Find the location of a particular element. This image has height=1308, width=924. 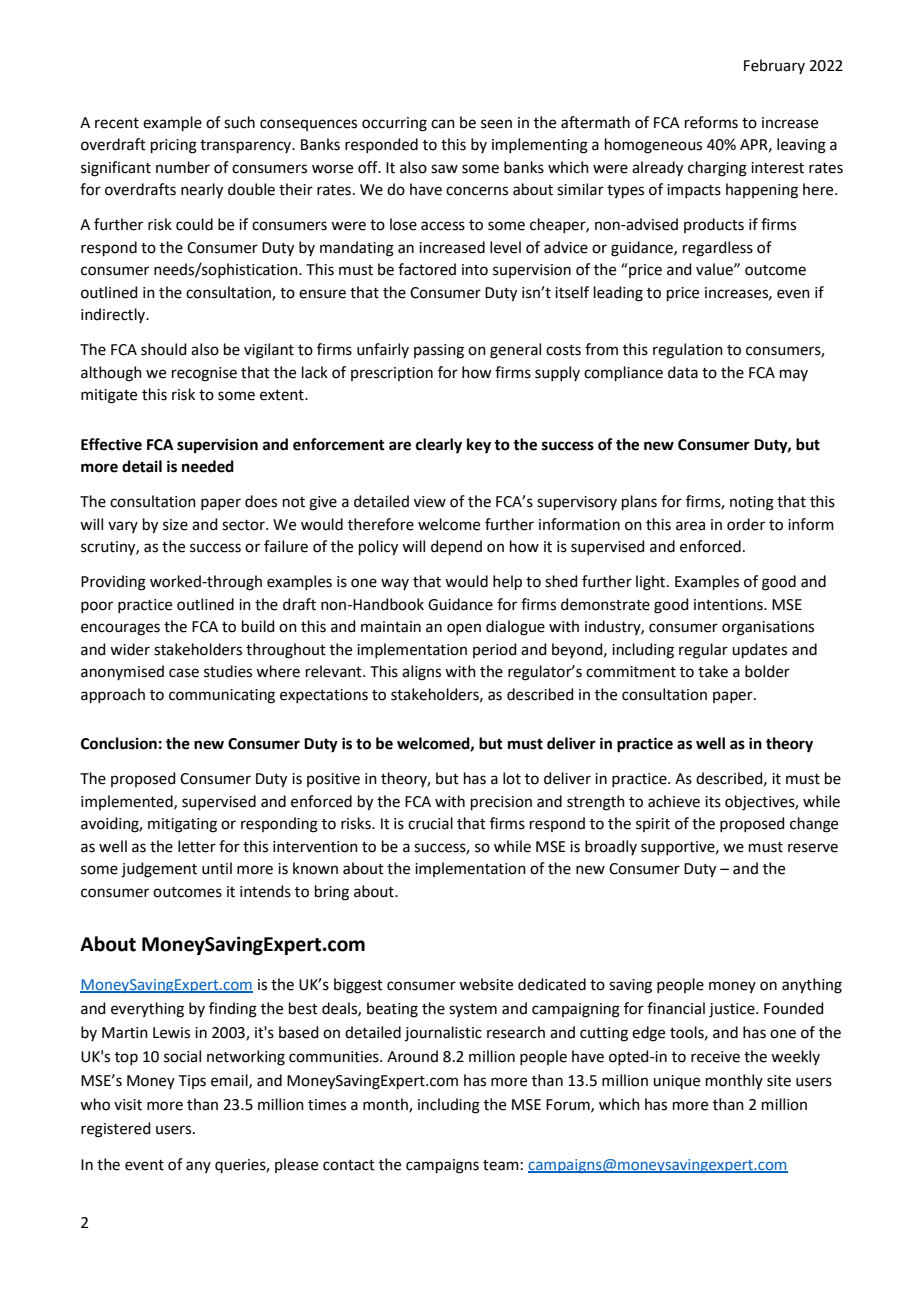

reforms is located at coordinates (711, 122).
